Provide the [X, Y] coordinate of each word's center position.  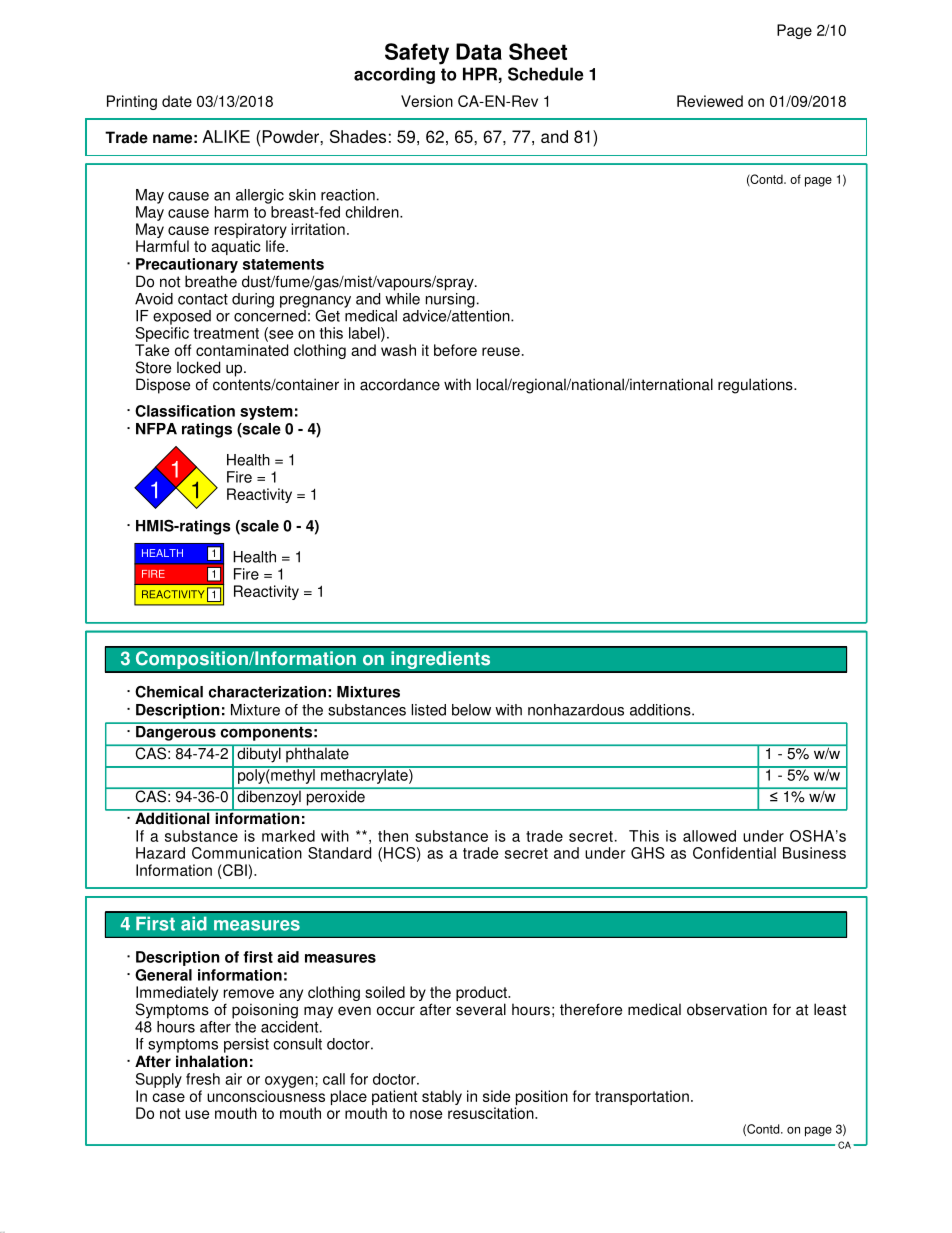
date [177, 101]
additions [661, 710]
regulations [756, 386]
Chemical [169, 692]
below [471, 710]
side [496, 1096]
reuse [501, 351]
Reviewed [710, 101]
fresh [203, 1079]
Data [479, 51]
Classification [185, 411]
